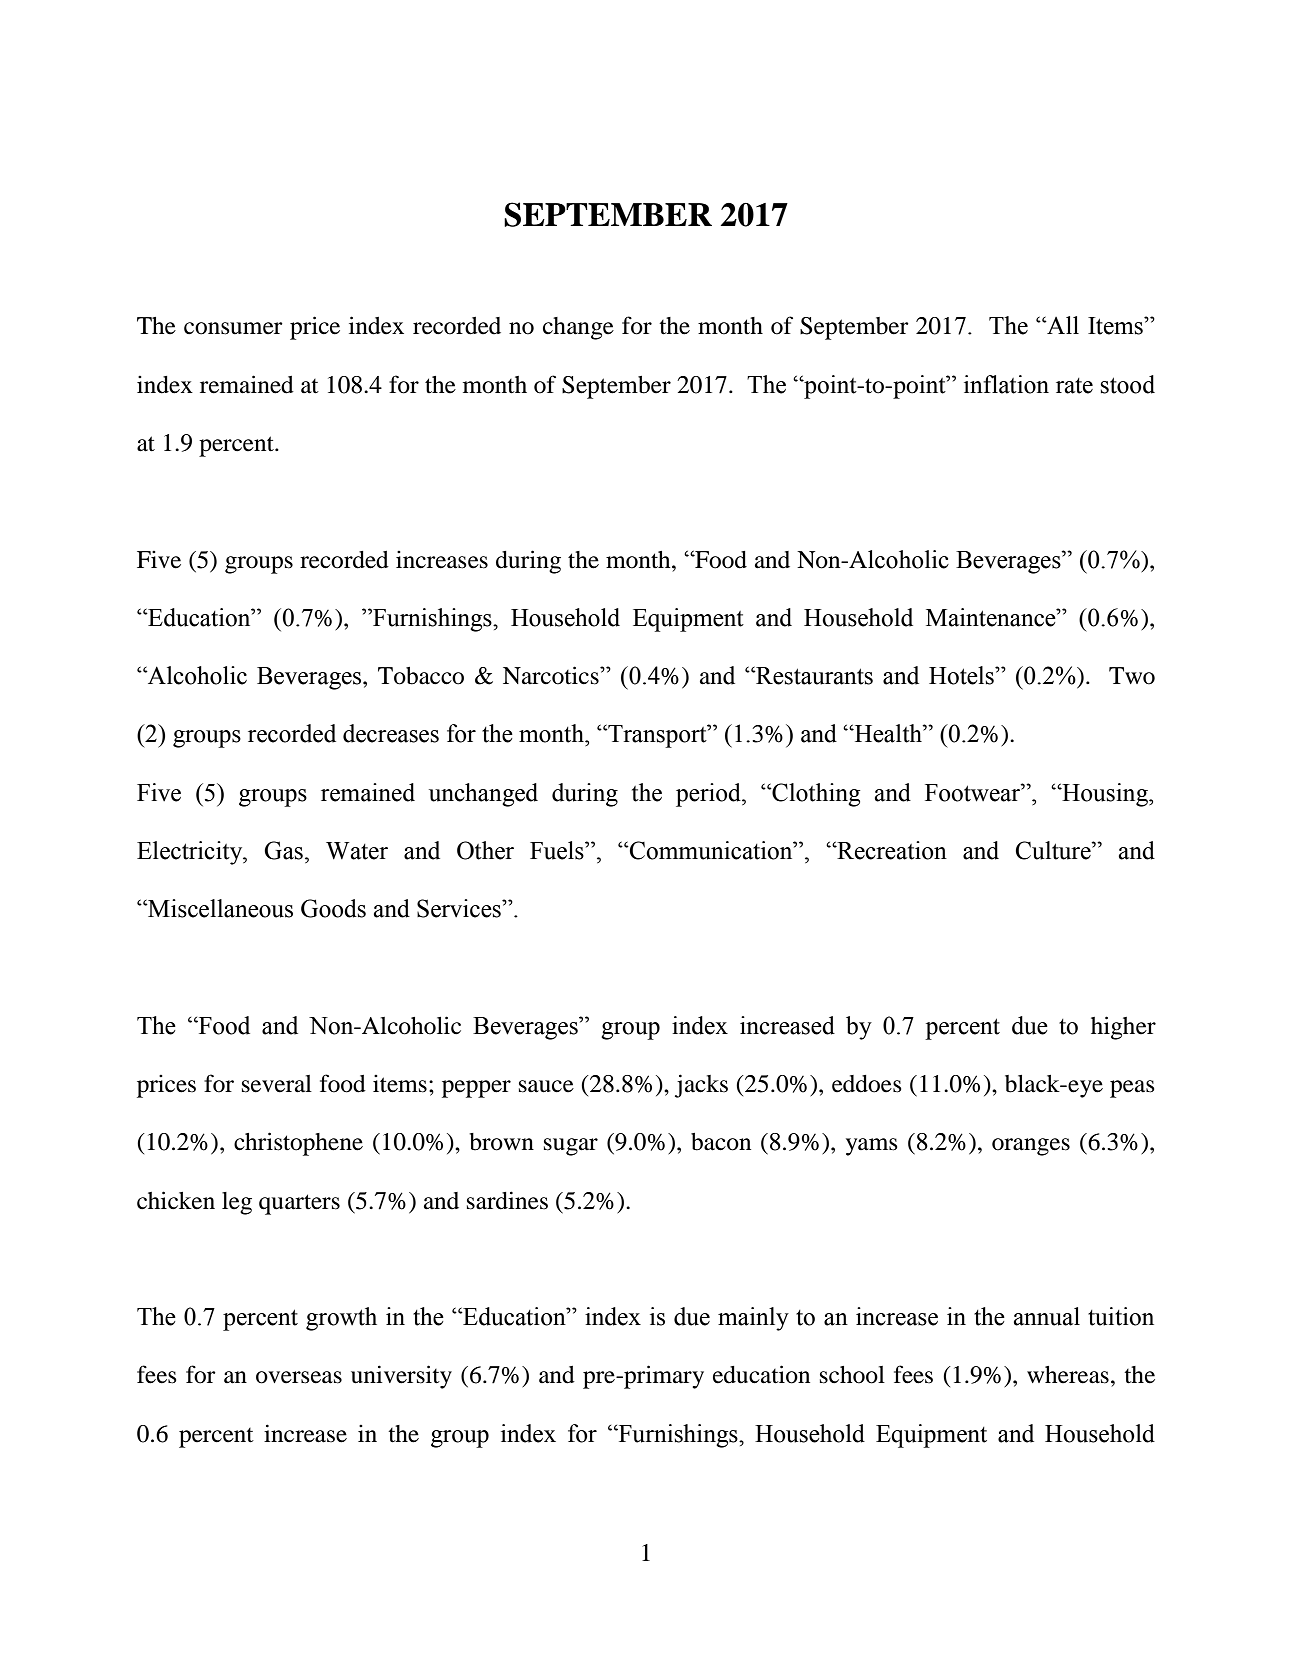 Image resolution: width=1292 pixels, height=1672 pixels. What do you see at coordinates (962, 675) in the page?
I see `Hotels` at bounding box center [962, 675].
